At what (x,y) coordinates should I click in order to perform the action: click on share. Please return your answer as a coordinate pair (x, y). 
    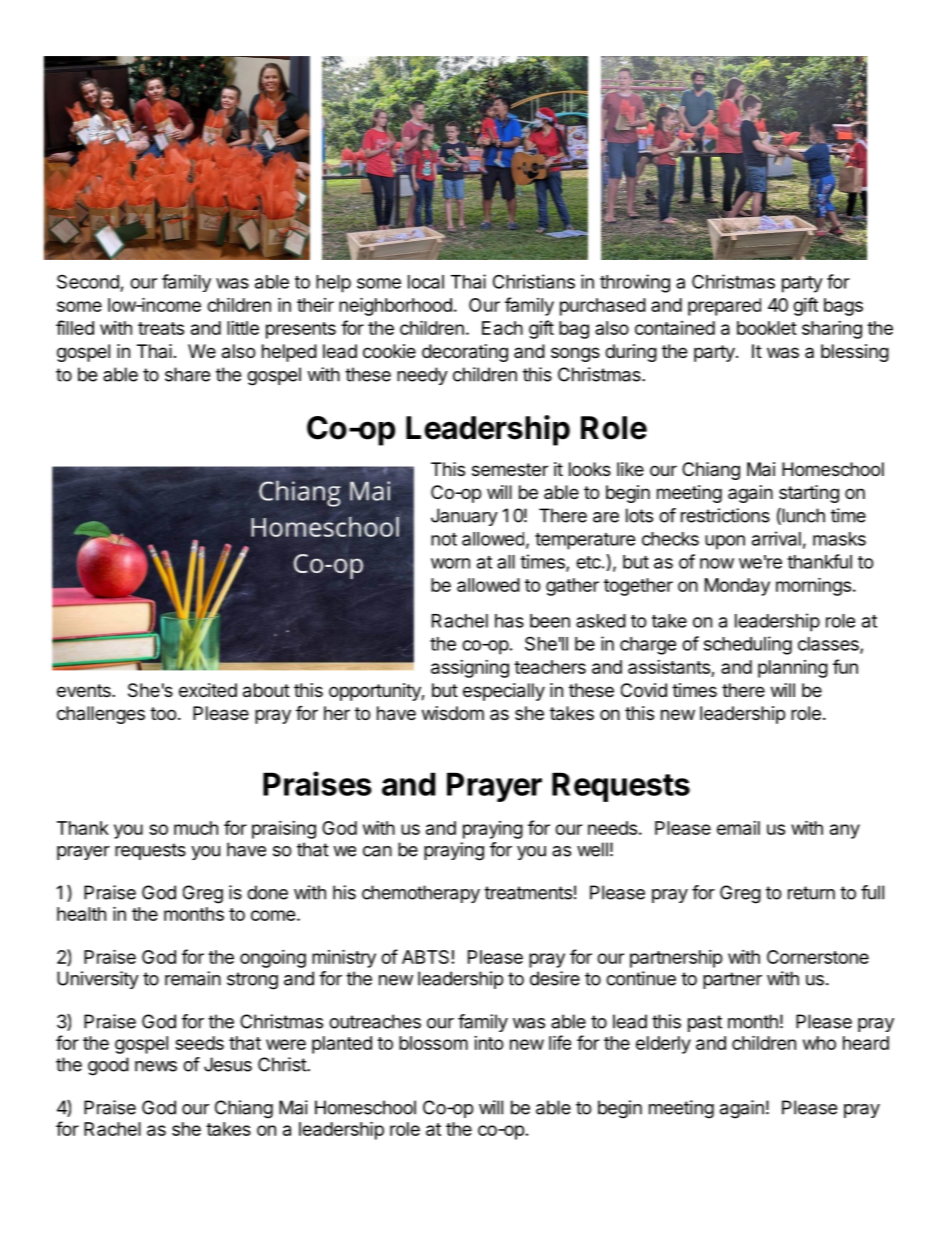
    Looking at the image, I should click on (187, 374).
